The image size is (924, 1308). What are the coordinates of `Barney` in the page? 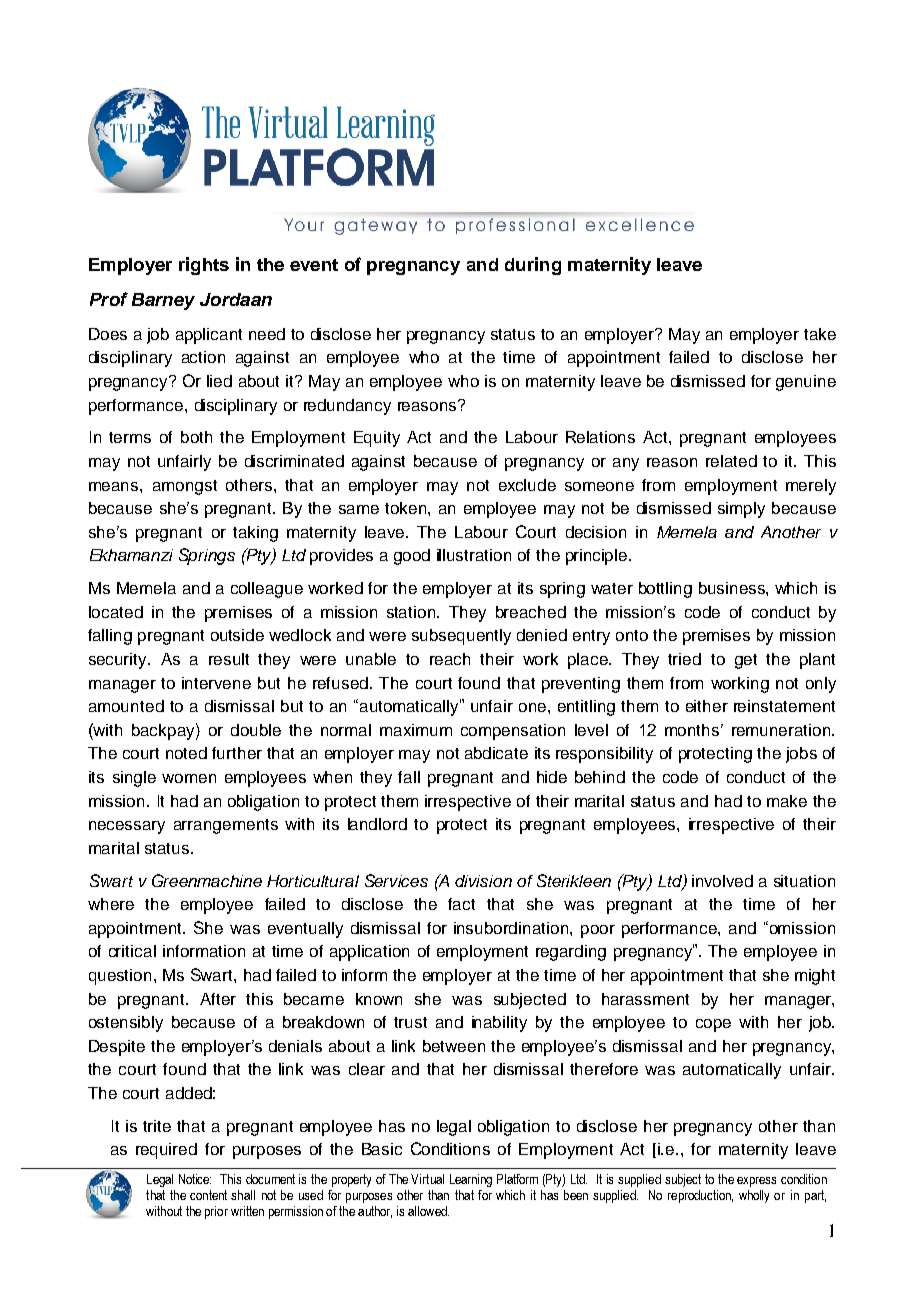 It's located at (163, 301).
